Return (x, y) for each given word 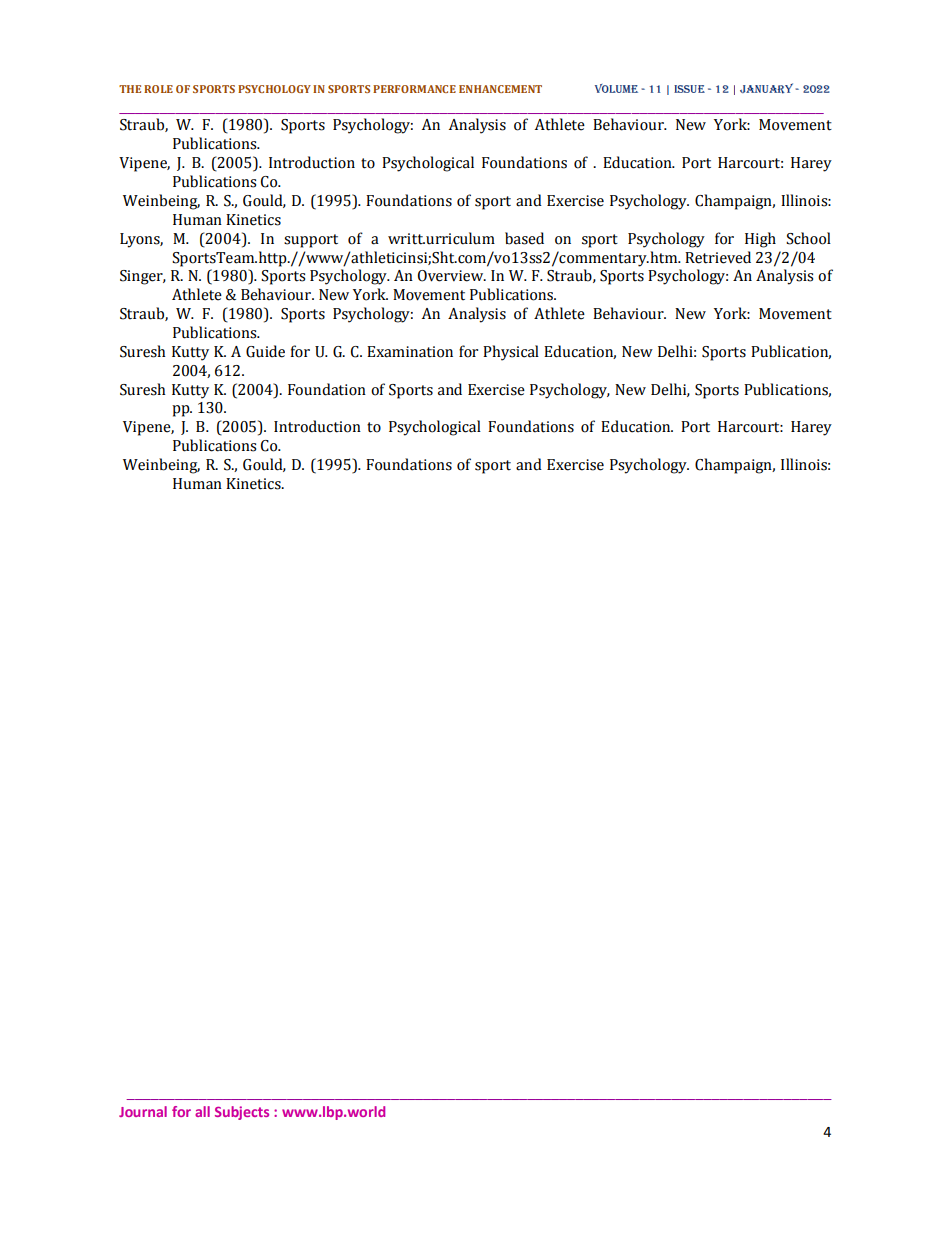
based (524, 238)
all (202, 1111)
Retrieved (718, 257)
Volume (616, 88)
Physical (511, 353)
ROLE (158, 89)
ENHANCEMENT (500, 89)
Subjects (242, 1113)
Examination (410, 352)
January (766, 88)
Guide (265, 351)
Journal (143, 1111)
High (760, 240)
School (808, 238)
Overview (452, 276)
